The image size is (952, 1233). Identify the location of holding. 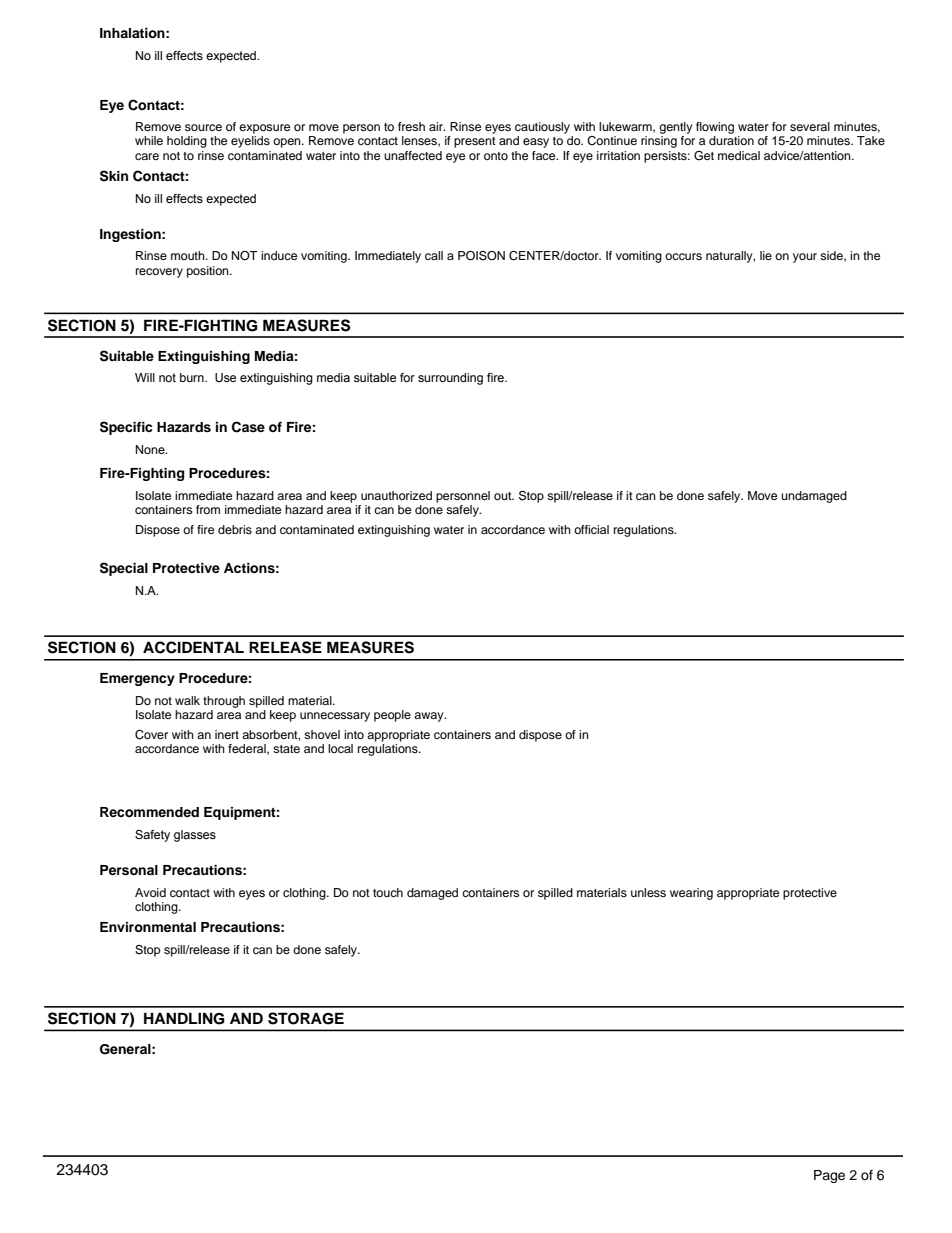
(187, 142).
